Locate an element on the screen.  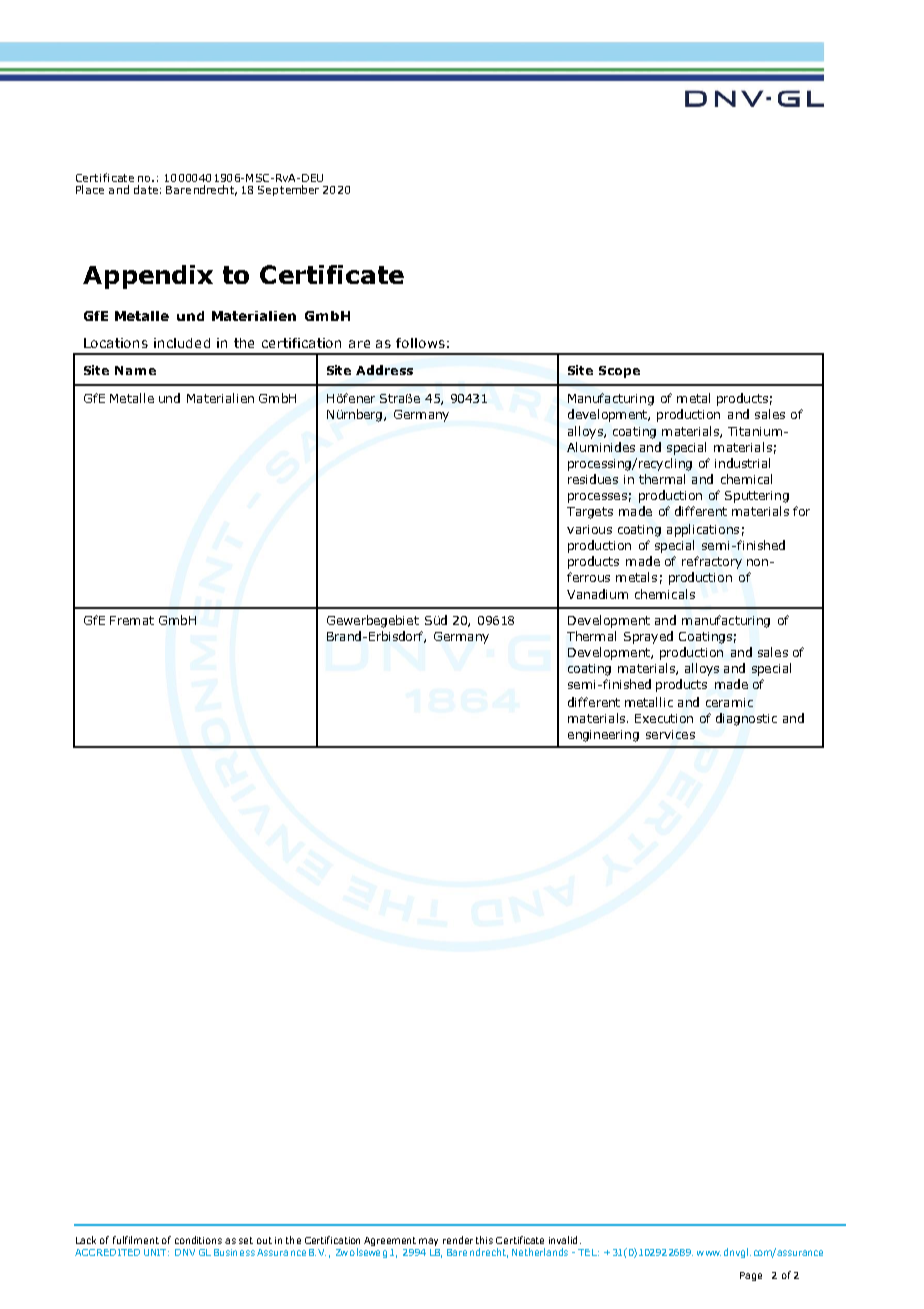
conditions is located at coordinates (198, 1240).
